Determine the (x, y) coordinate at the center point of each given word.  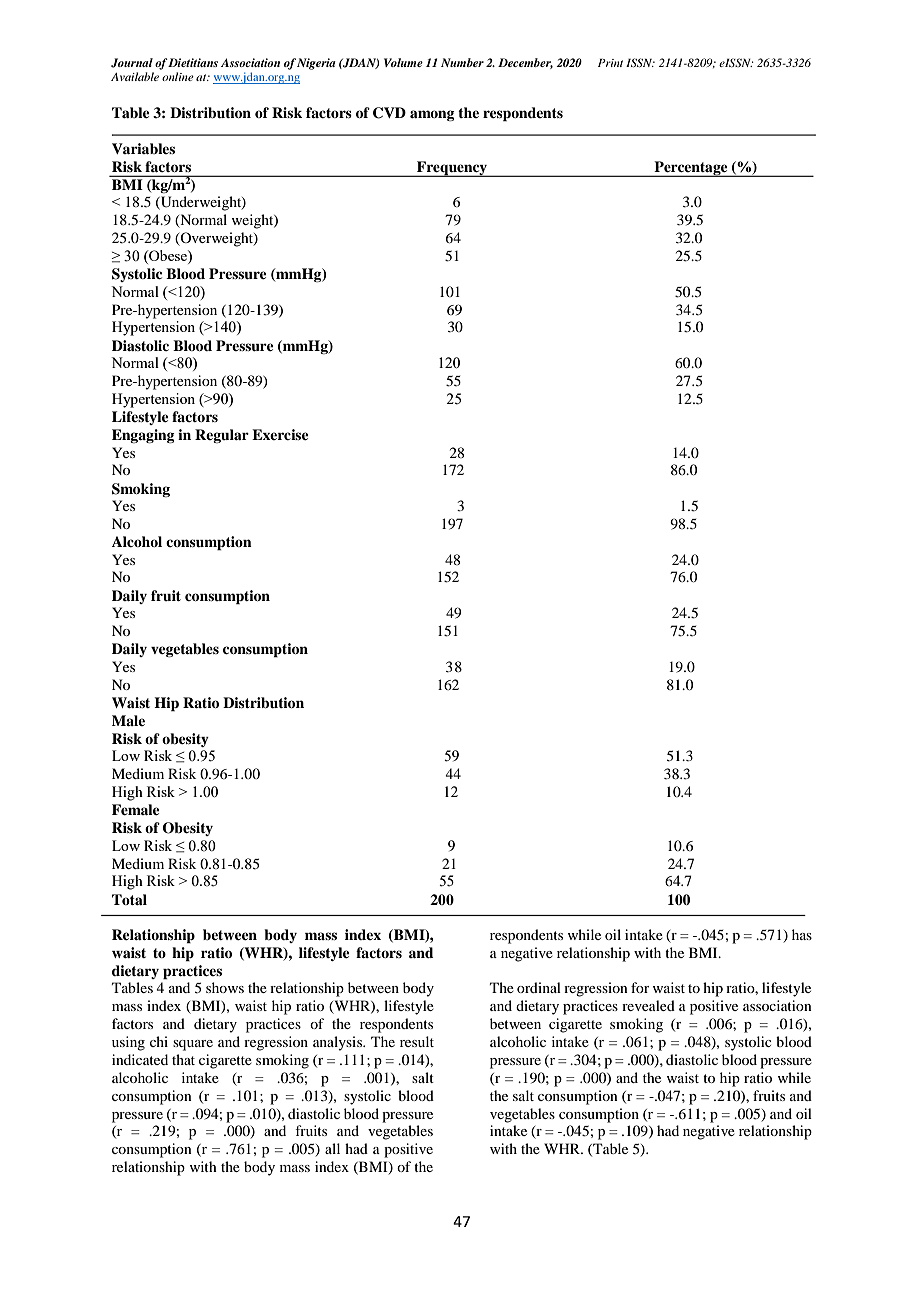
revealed (648, 1005)
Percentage (691, 169)
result (417, 1041)
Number (462, 62)
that (183, 1059)
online (178, 76)
